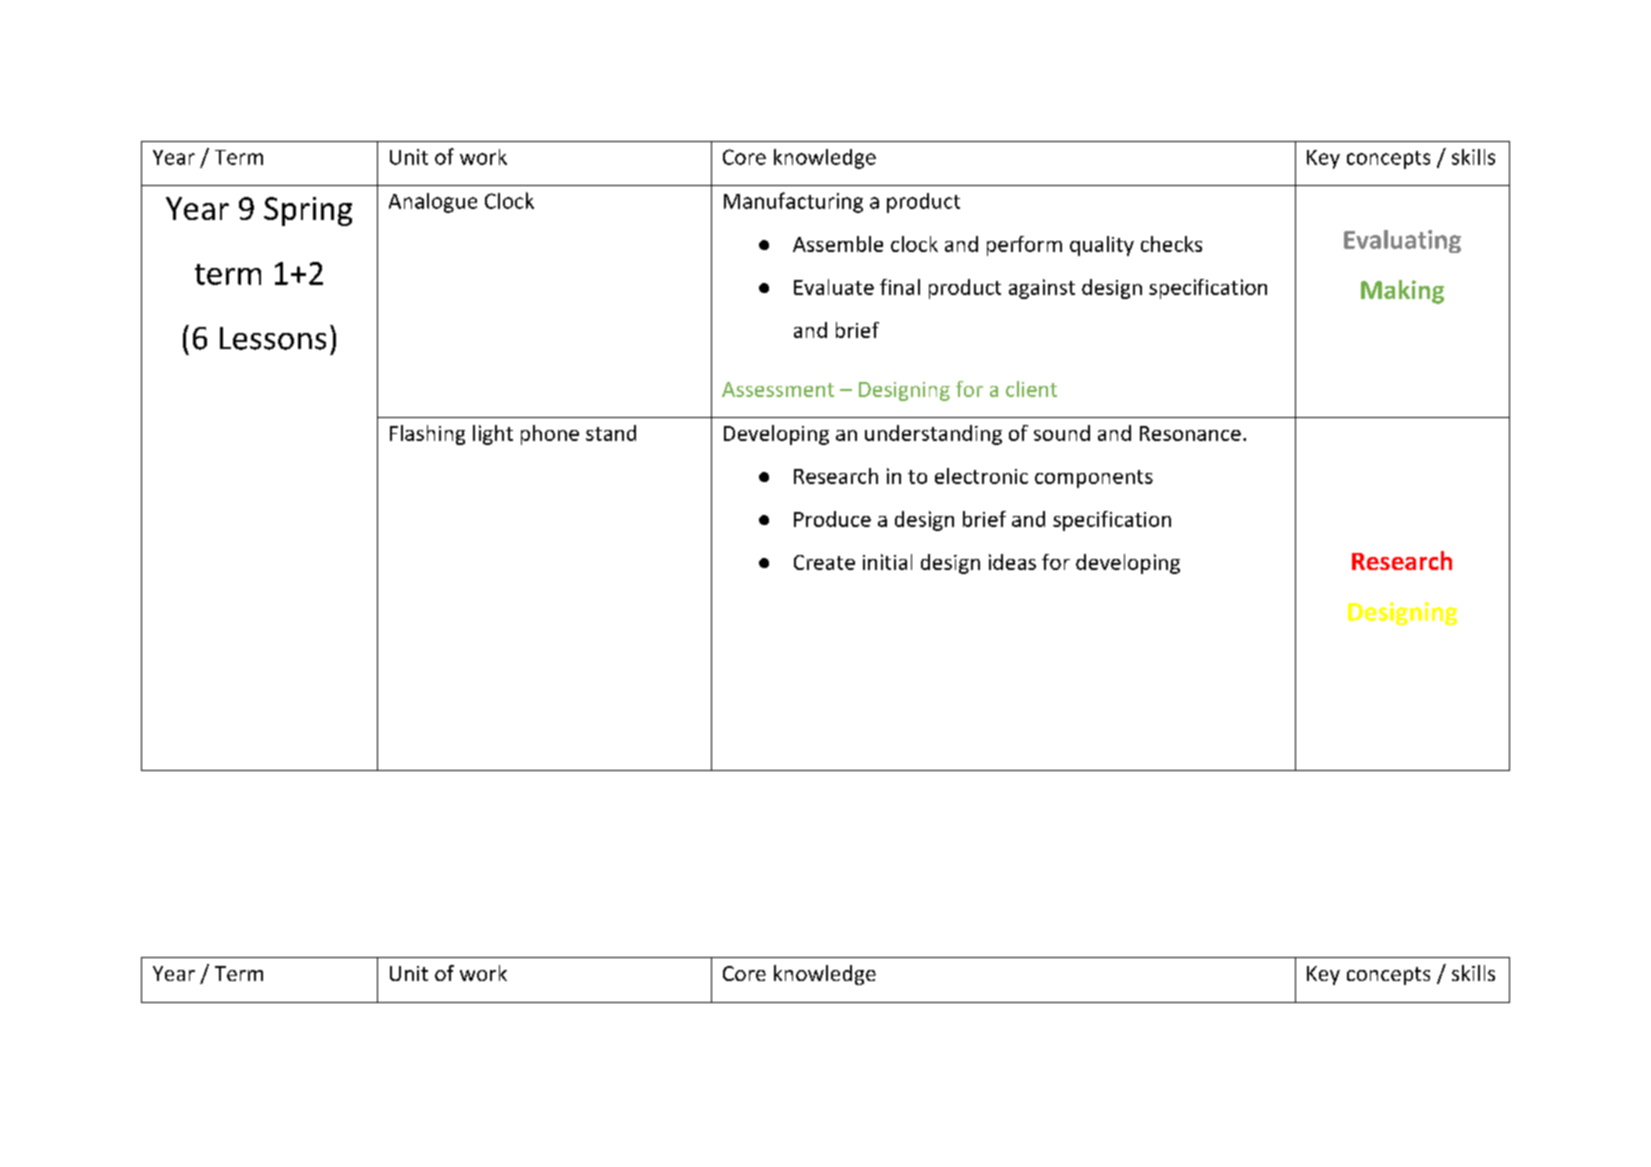  What do you see at coordinates (793, 202) in the image?
I see `Manufacturing` at bounding box center [793, 202].
